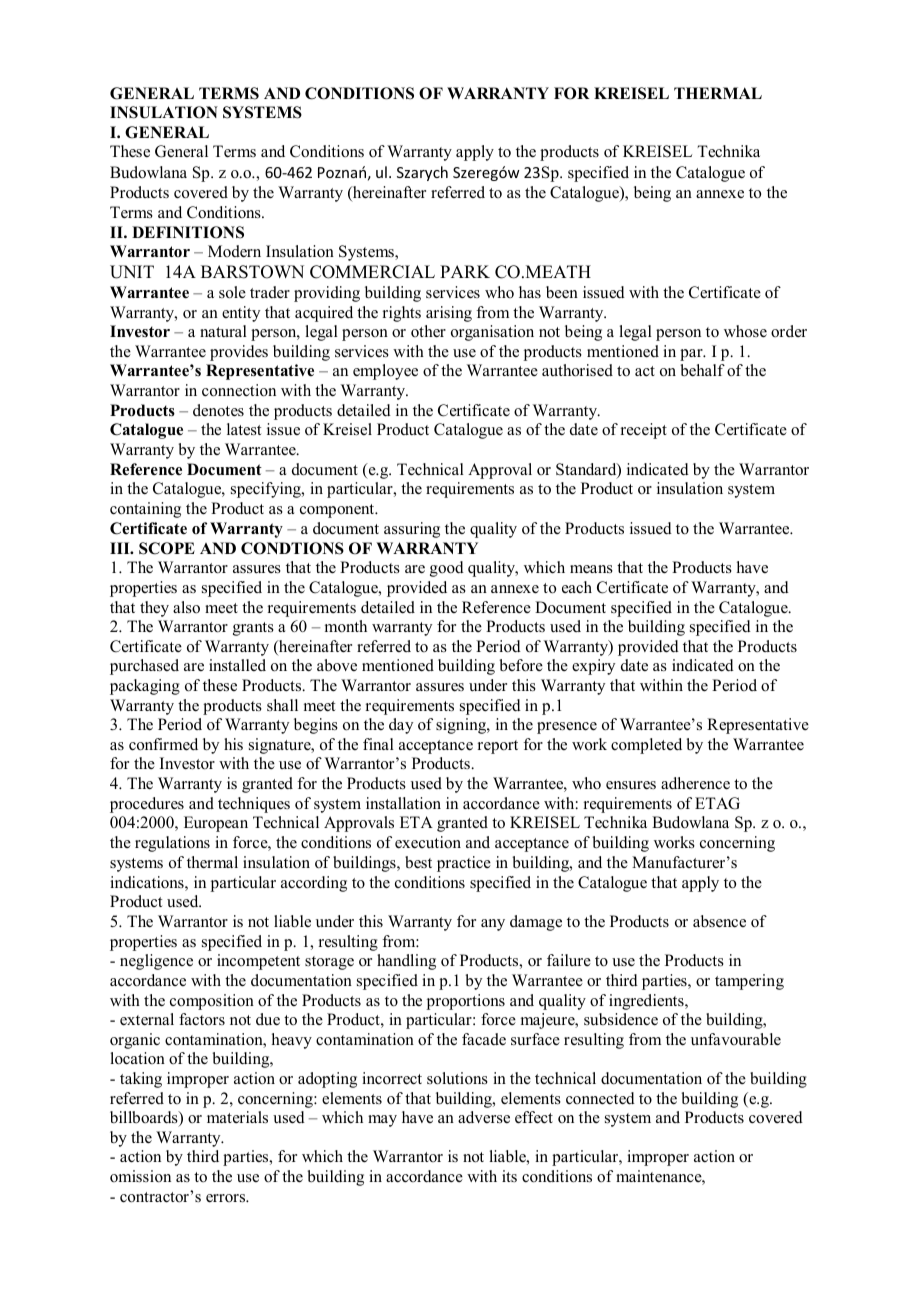  I want to click on completed, so click(646, 746).
